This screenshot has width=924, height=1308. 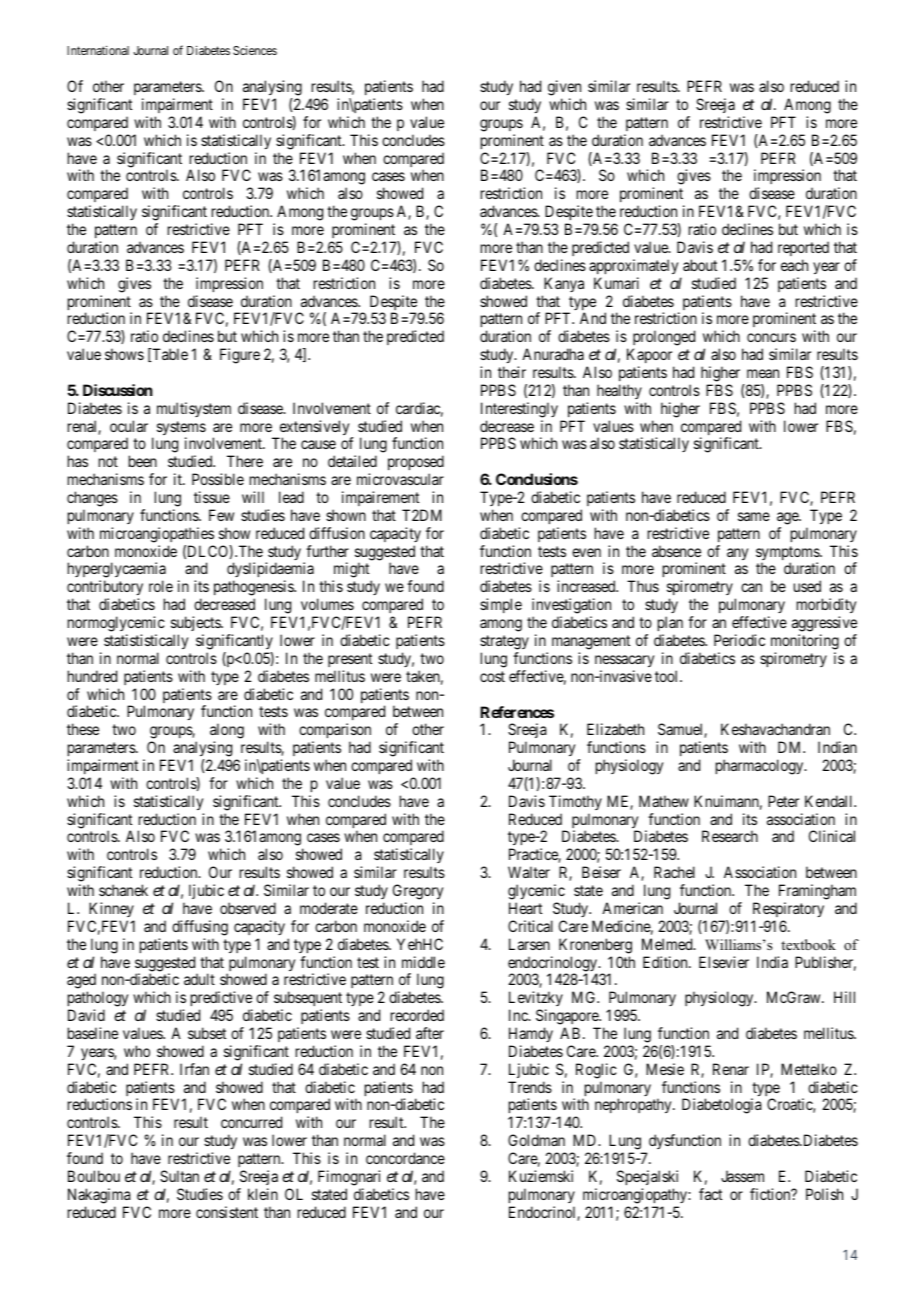 What do you see at coordinates (416, 464) in the screenshot?
I see `proposed` at bounding box center [416, 464].
